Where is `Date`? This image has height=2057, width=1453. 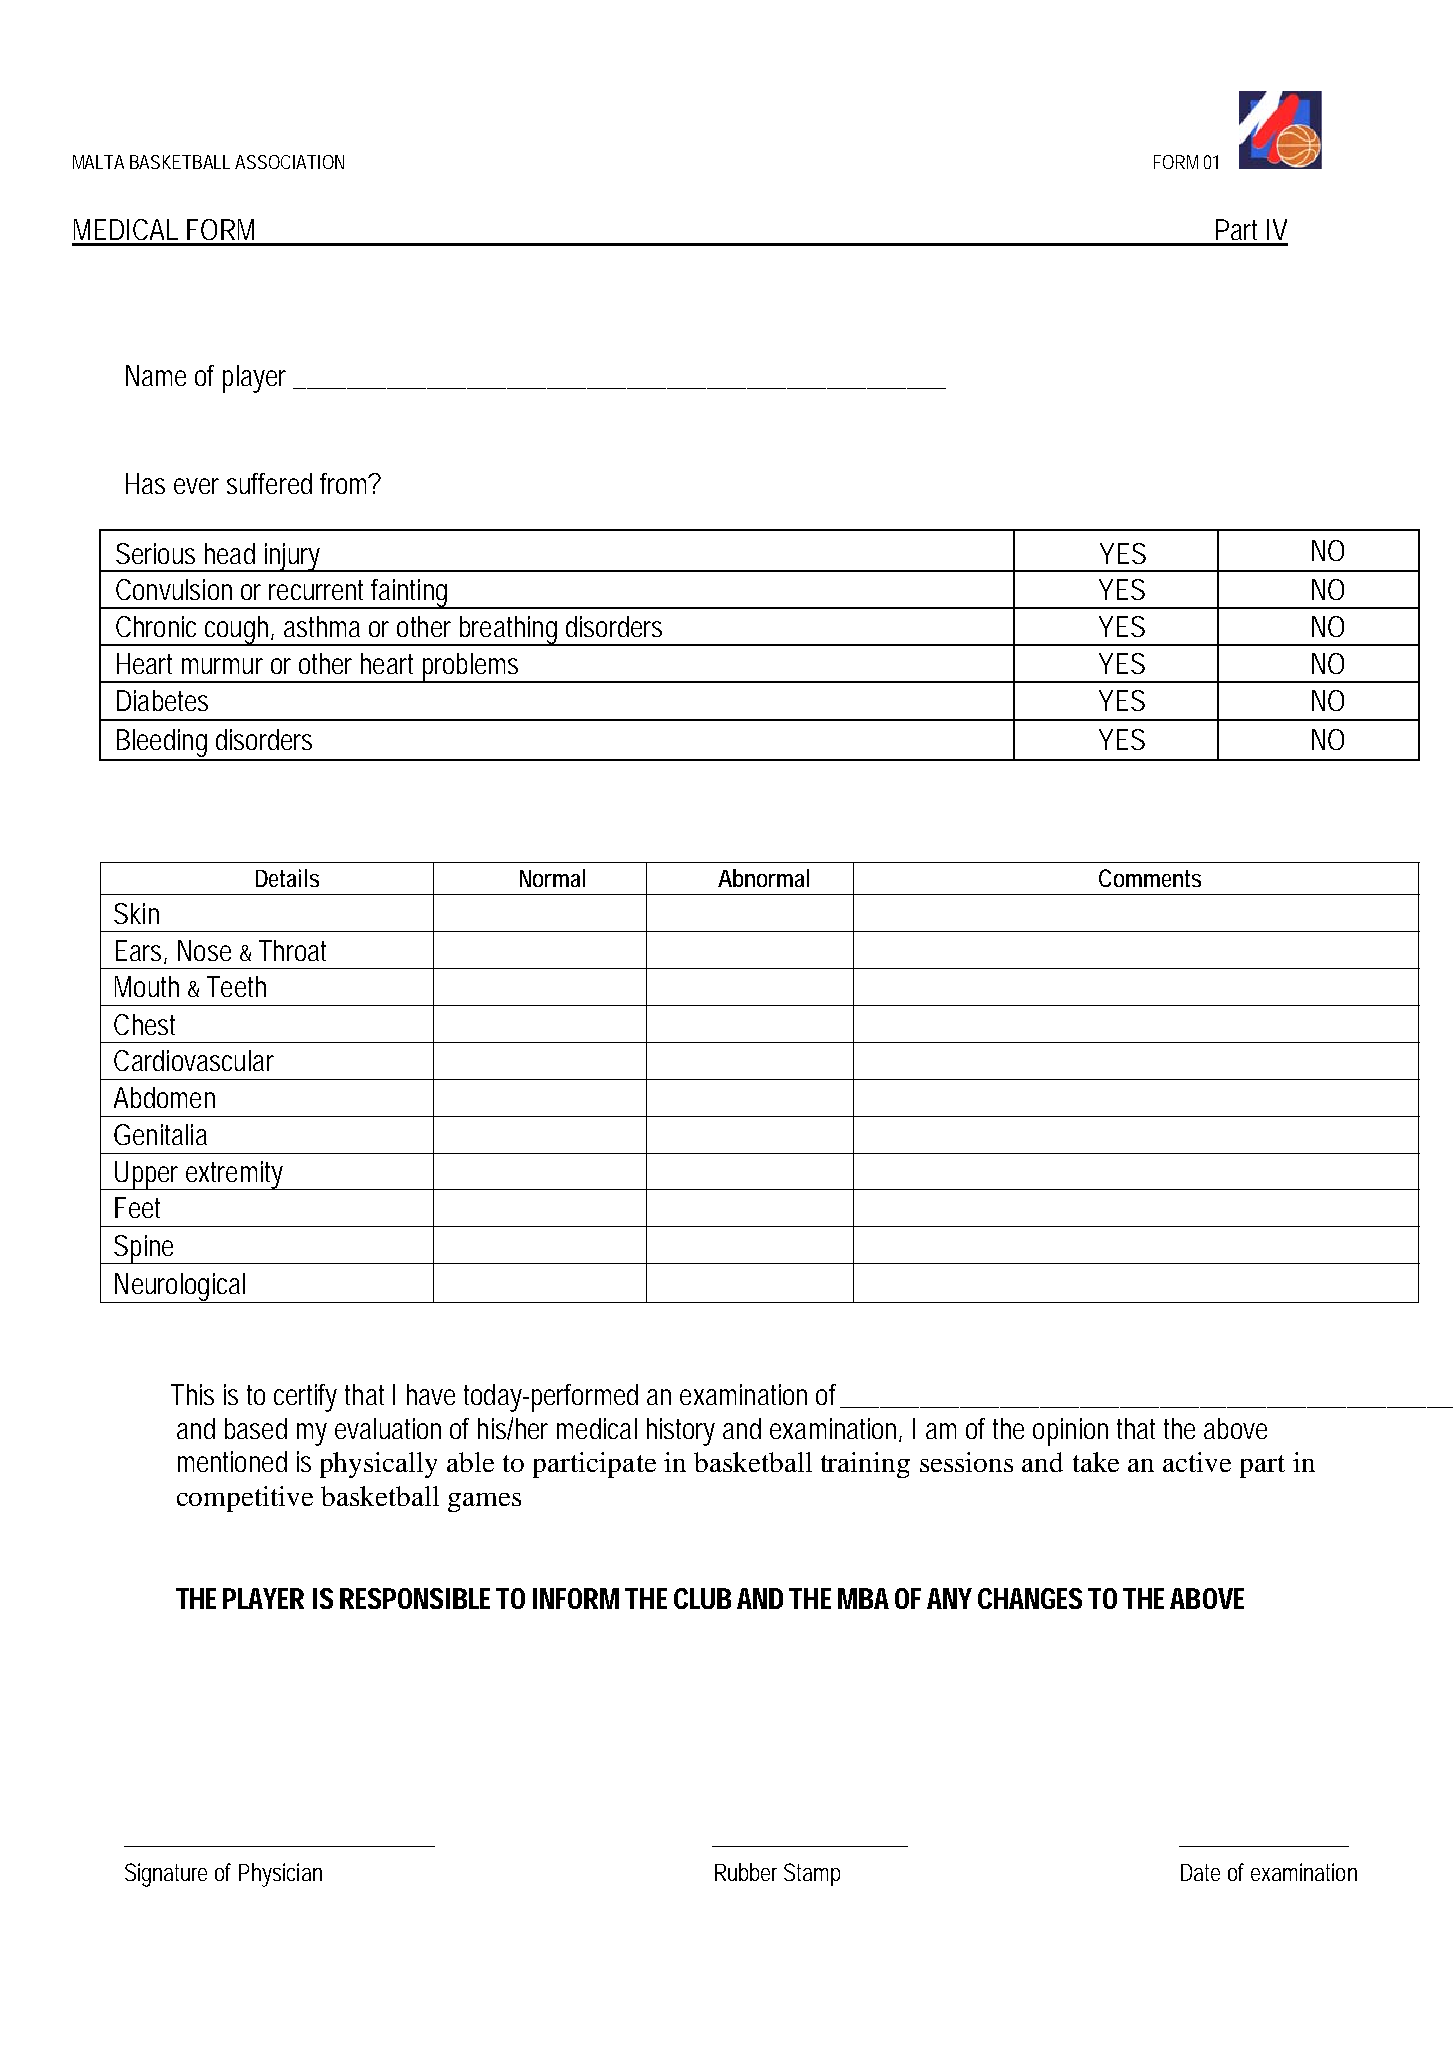
Date is located at coordinates (1200, 1872).
